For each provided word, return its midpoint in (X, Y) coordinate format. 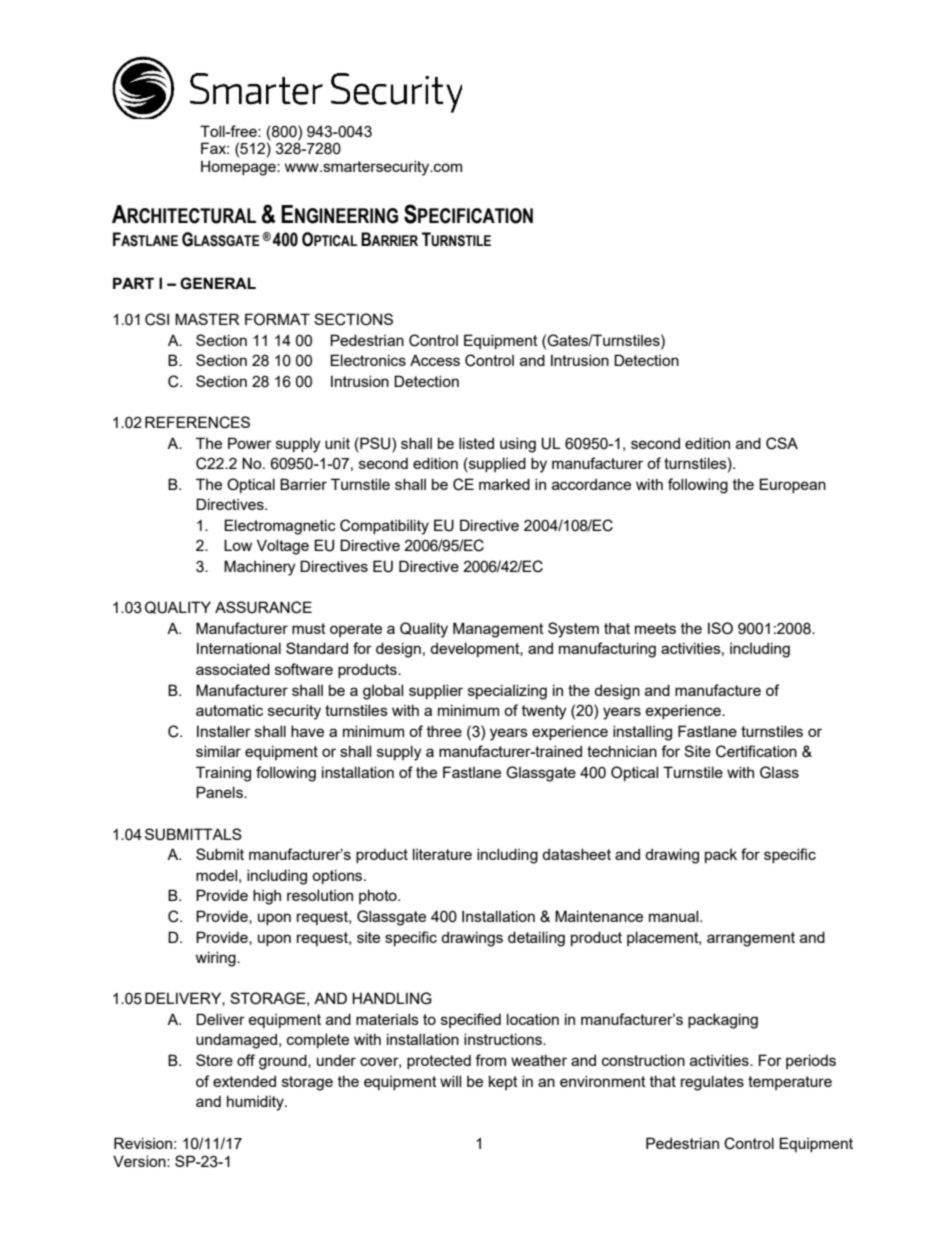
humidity (256, 1103)
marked (504, 484)
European (792, 485)
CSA (782, 443)
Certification (756, 751)
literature (442, 854)
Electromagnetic (280, 527)
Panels (220, 792)
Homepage (239, 168)
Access (435, 360)
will (450, 1081)
